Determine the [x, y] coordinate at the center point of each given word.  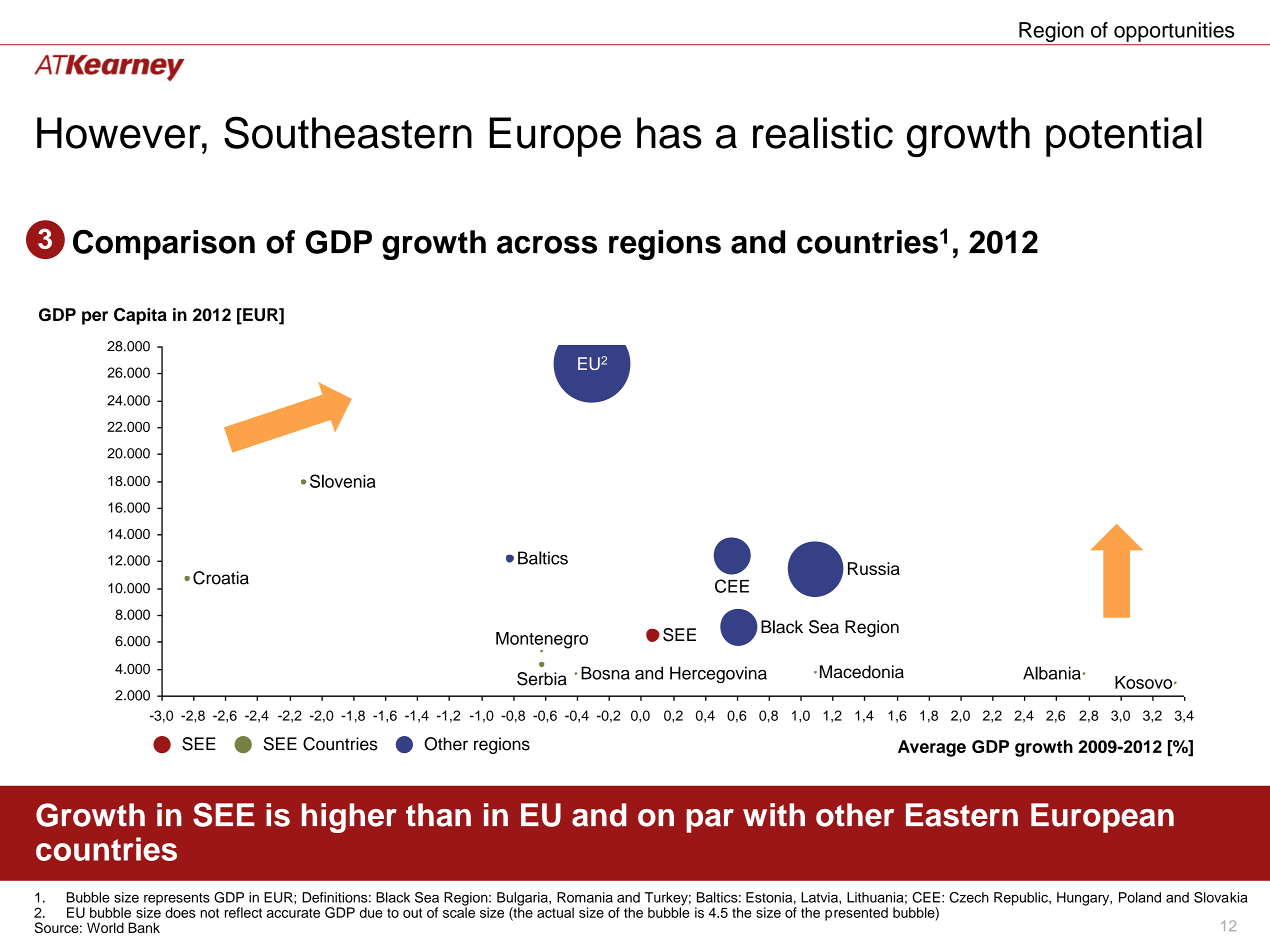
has [669, 133]
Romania [585, 897]
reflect [243, 912]
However [120, 133]
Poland [1140, 897]
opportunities [1174, 32]
